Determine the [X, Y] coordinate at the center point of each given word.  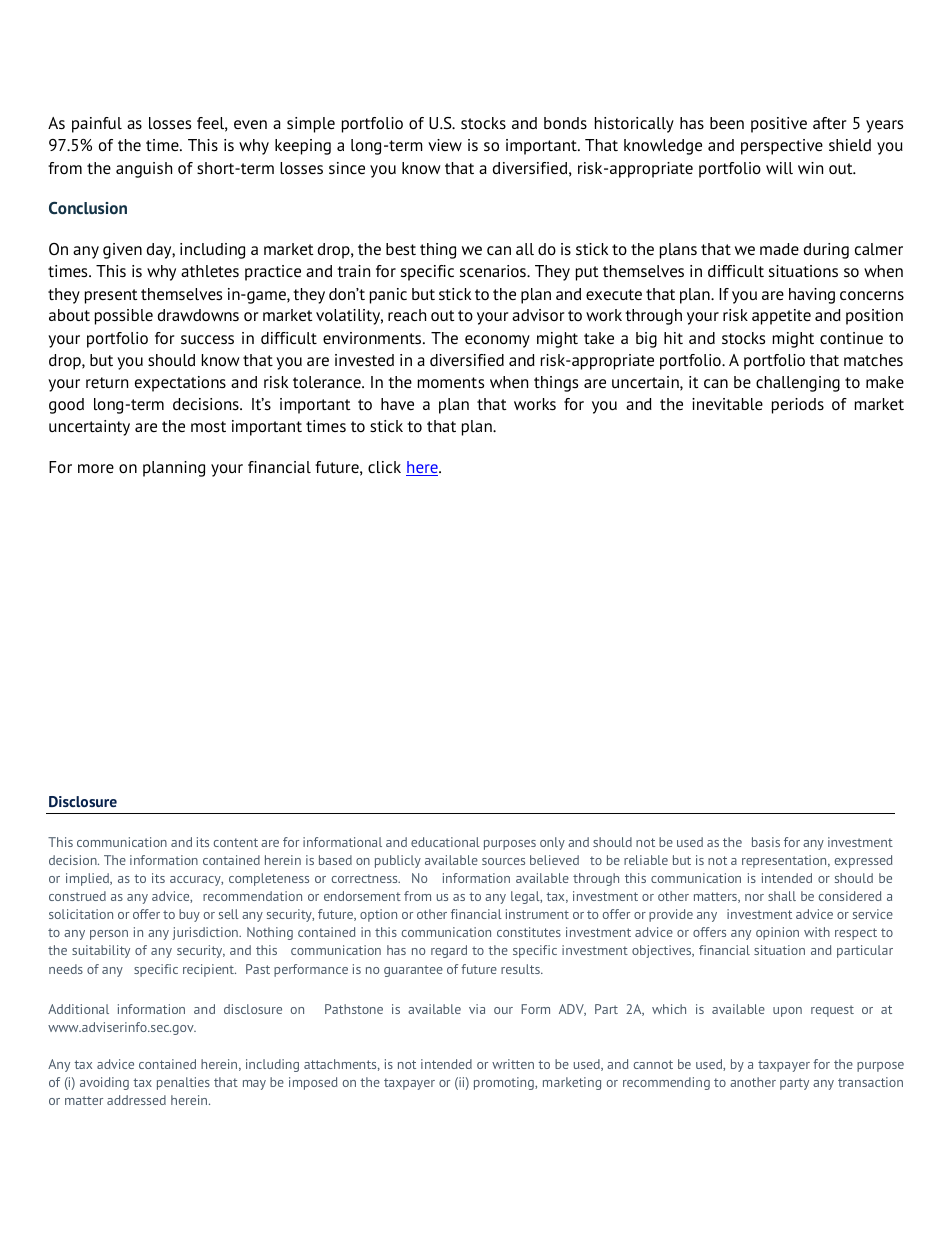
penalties [183, 1083]
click [384, 467]
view [445, 145]
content [236, 842]
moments [451, 382]
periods [798, 406]
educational [445, 842]
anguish [144, 170]
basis [766, 842]
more [96, 468]
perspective [782, 147]
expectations [180, 384]
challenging [798, 384]
